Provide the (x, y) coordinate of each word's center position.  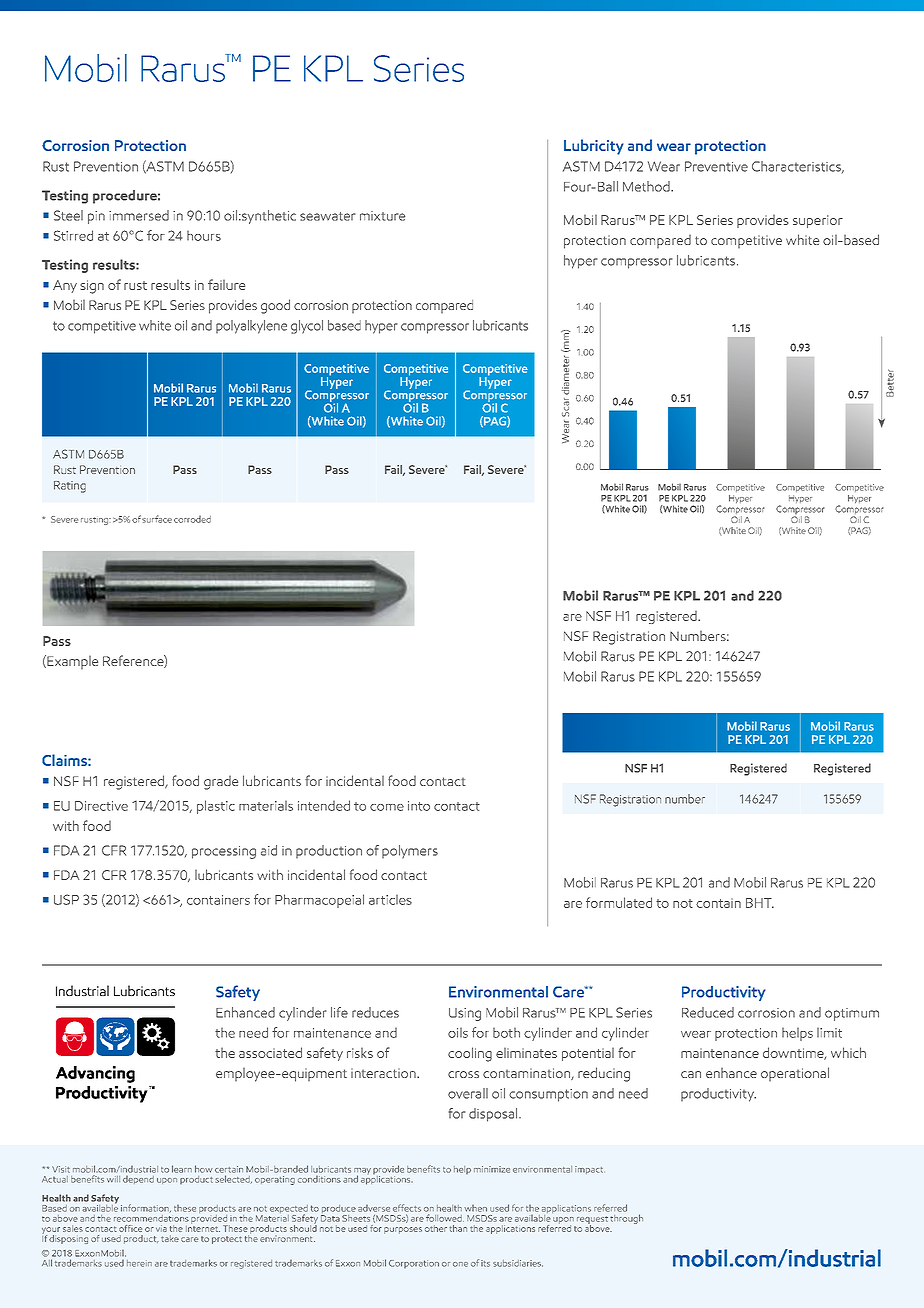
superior (818, 221)
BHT (760, 903)
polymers (410, 852)
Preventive (716, 166)
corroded (192, 519)
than (458, 1228)
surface (157, 519)
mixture (382, 216)
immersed (139, 215)
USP (66, 899)
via (161, 1228)
